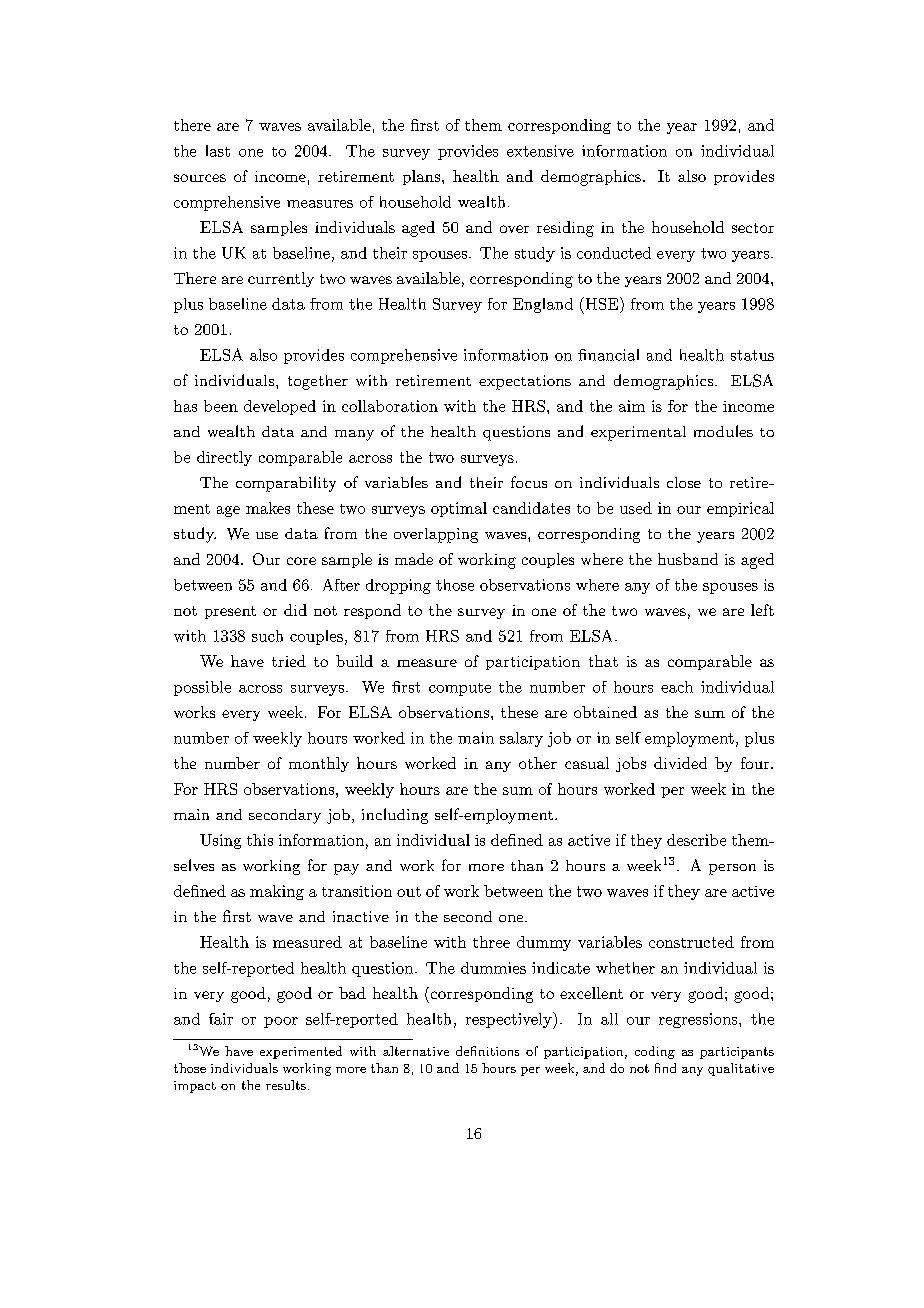 The height and width of the screenshot is (1308, 924). Describe the element at coordinates (459, 509) in the screenshot. I see `optimal` at that location.
